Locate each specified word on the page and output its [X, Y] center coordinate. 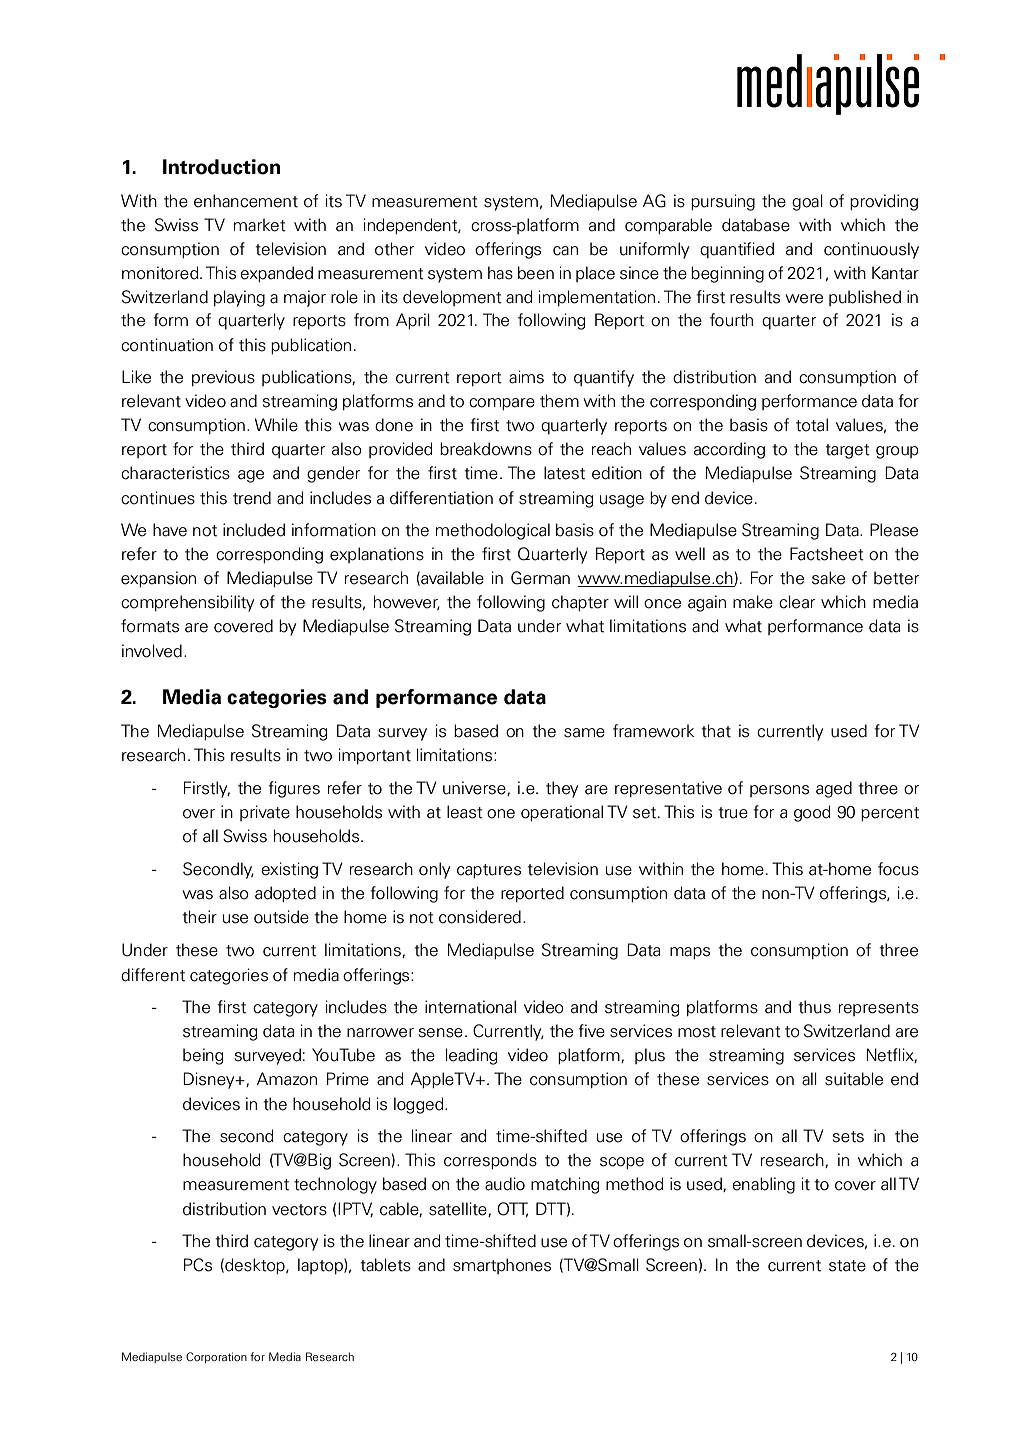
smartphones [502, 1266]
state [847, 1266]
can [565, 251]
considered [480, 917]
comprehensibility [187, 603]
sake [828, 578]
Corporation [216, 1357]
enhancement [246, 201]
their [199, 917]
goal [807, 202]
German [540, 578]
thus [814, 1007]
